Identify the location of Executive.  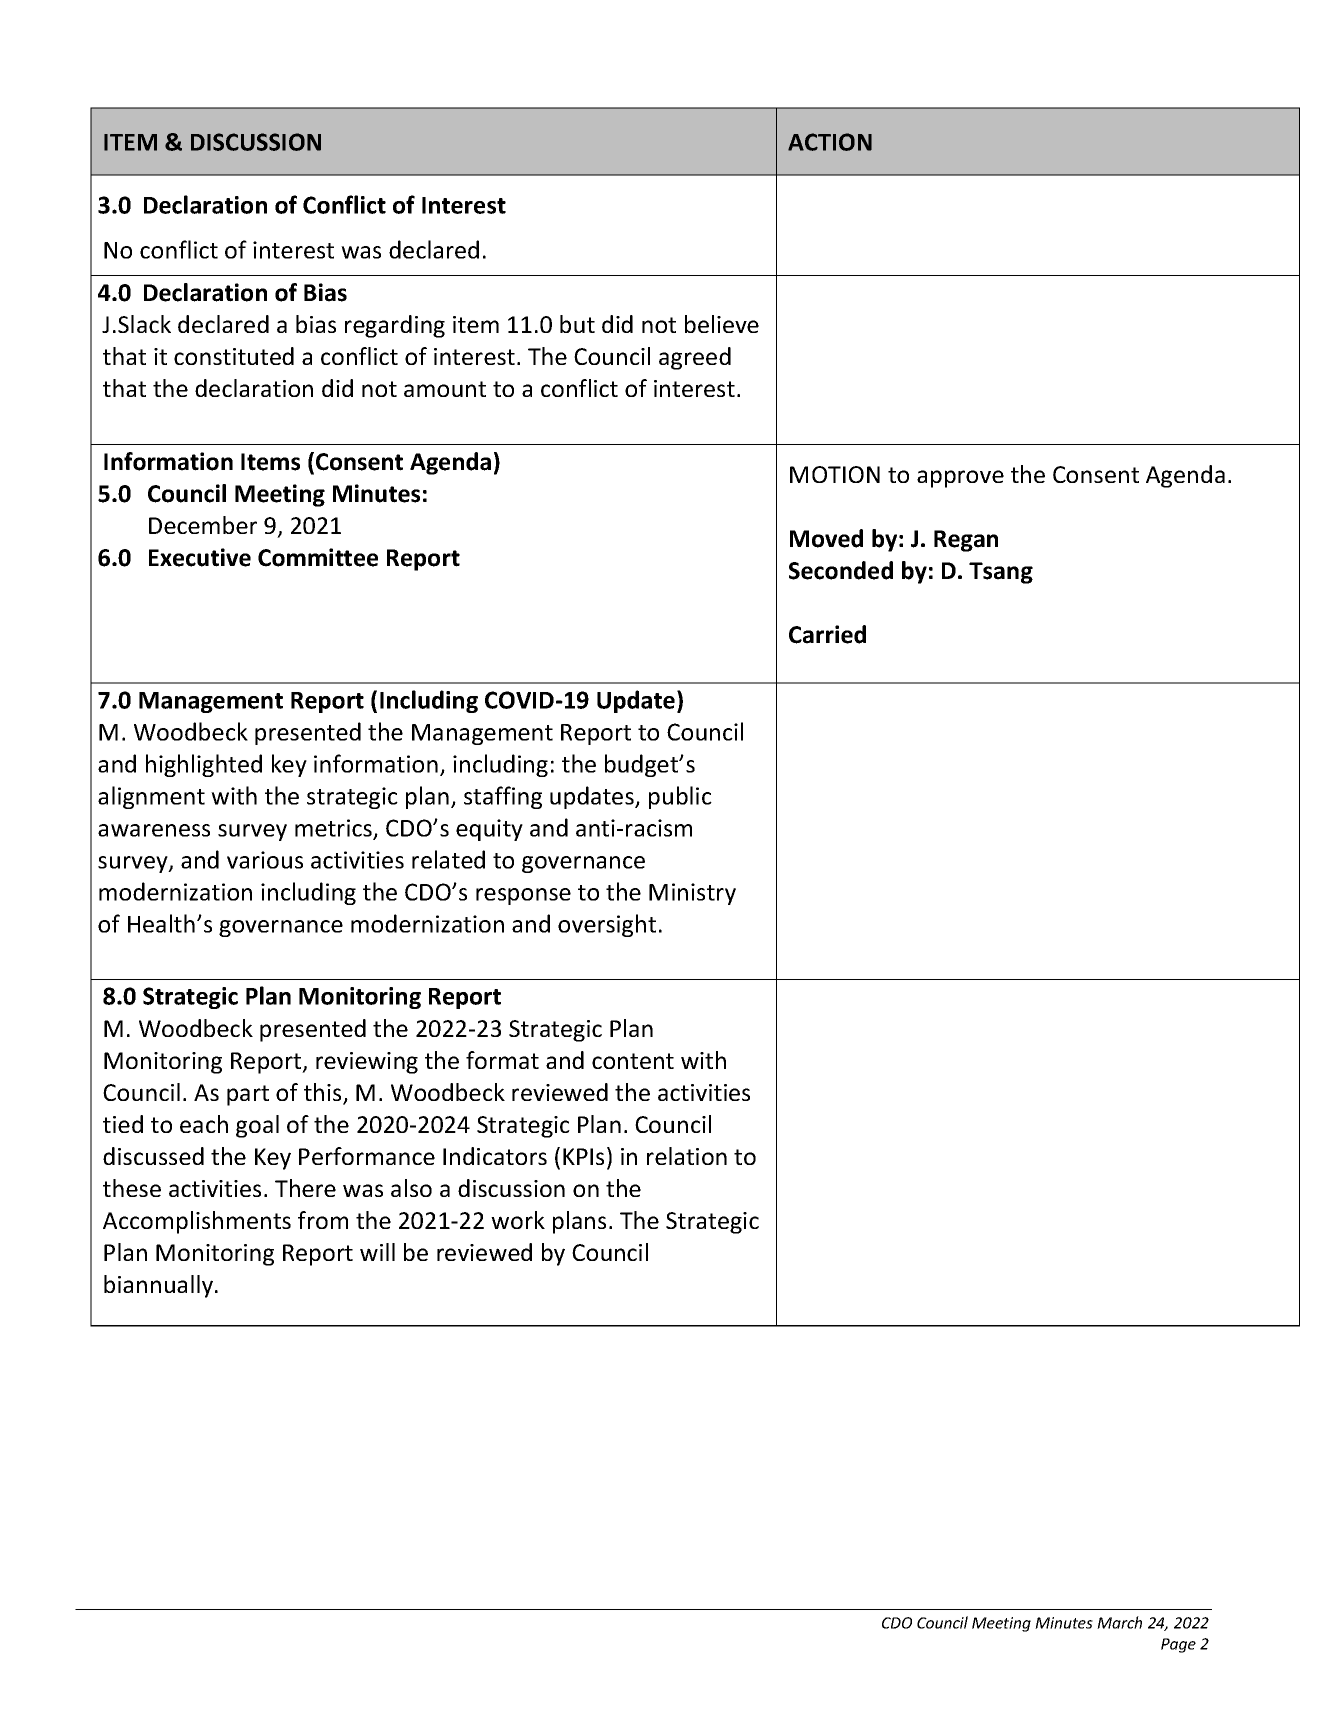
(200, 557).
